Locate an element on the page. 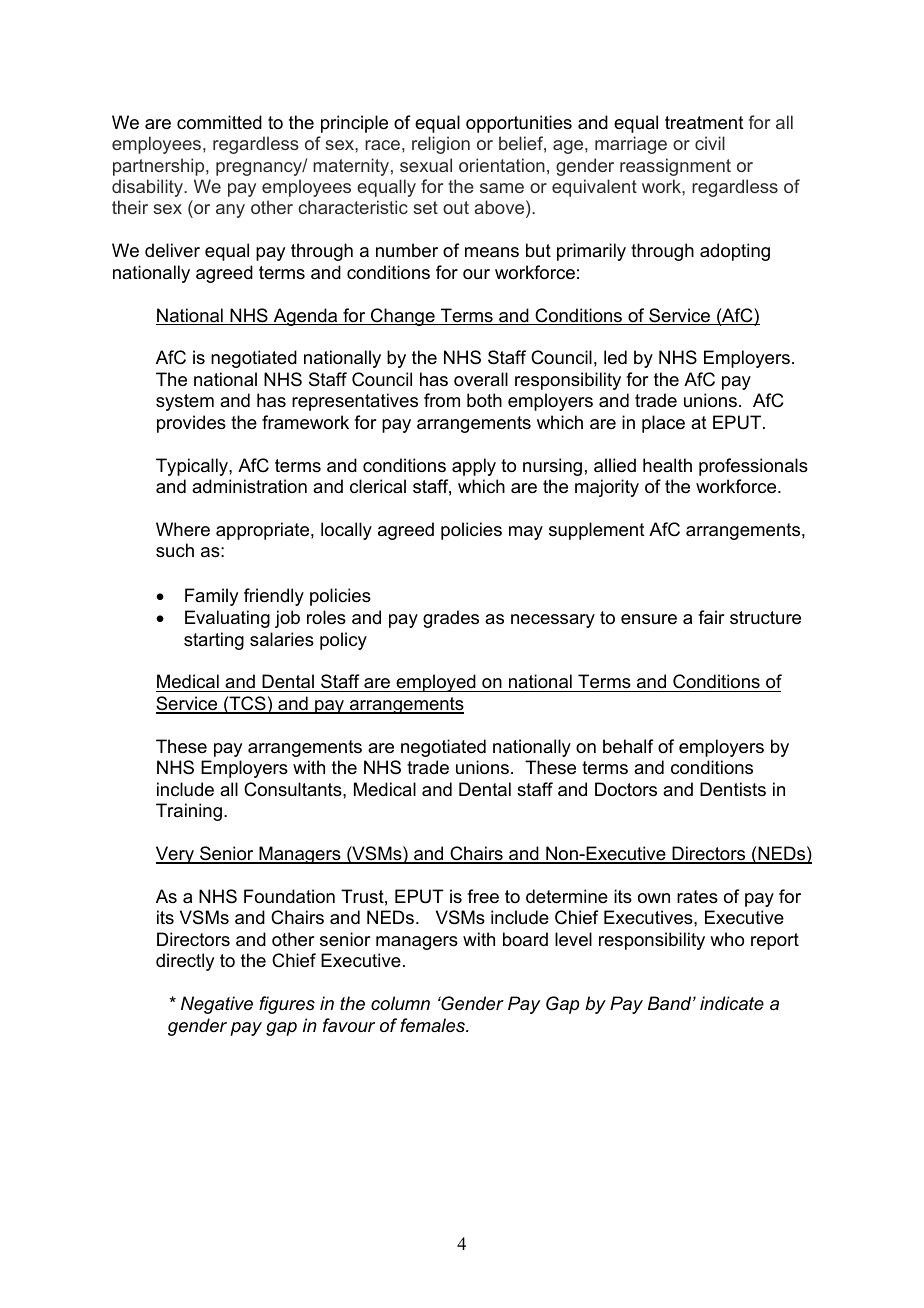  Negative is located at coordinates (217, 1005).
